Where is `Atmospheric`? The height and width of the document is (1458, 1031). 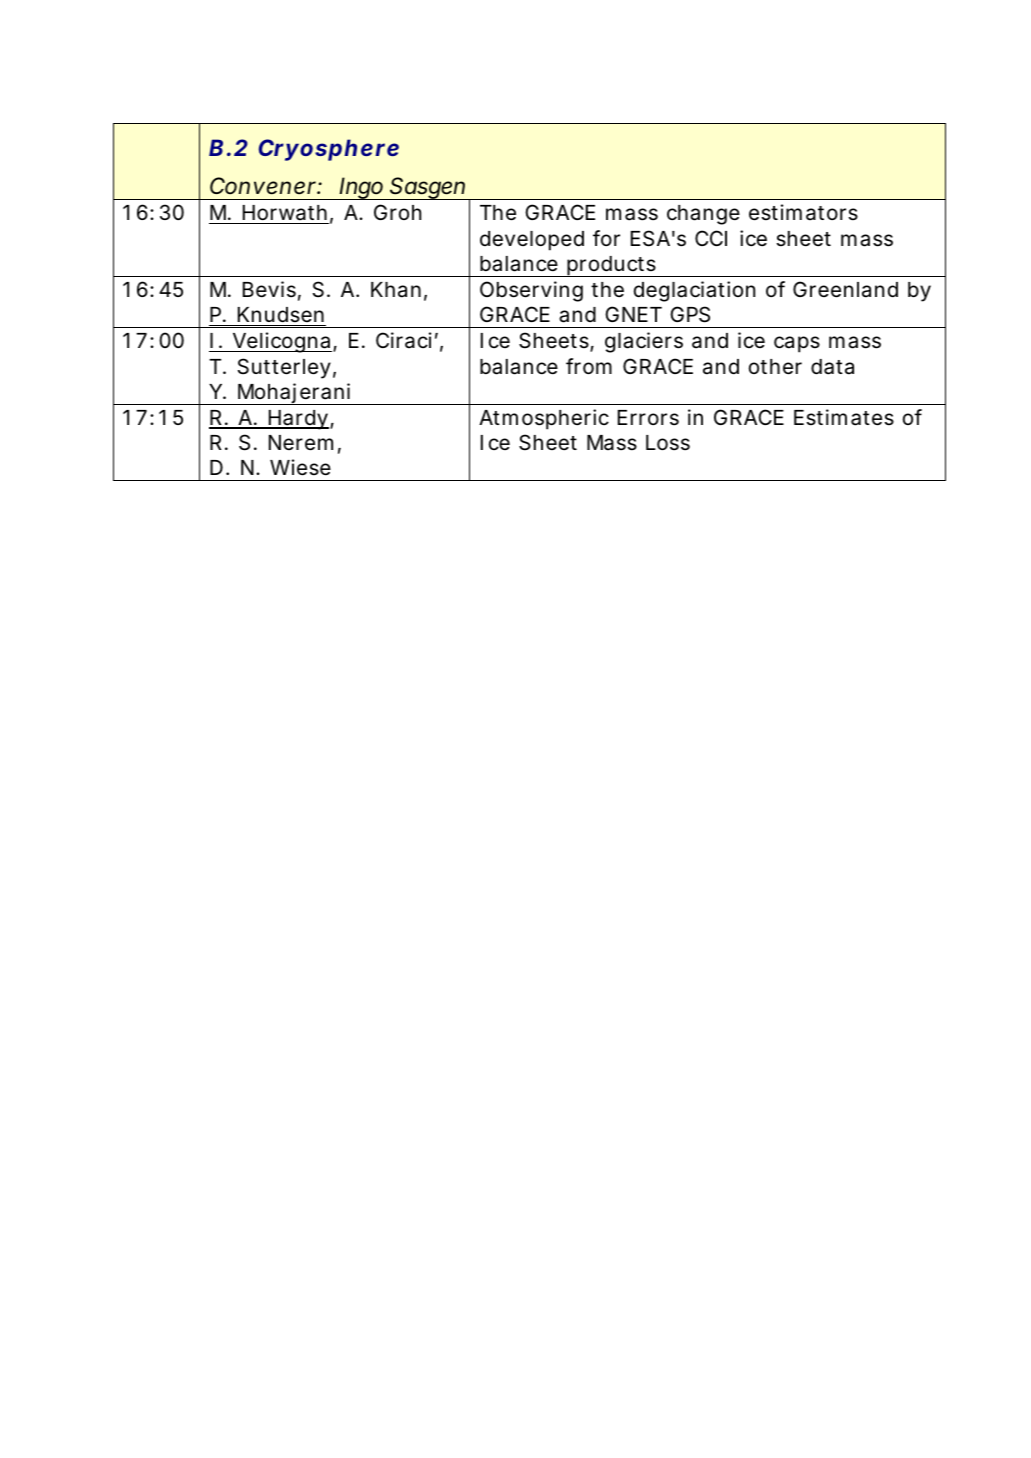
Atmospheric is located at coordinates (544, 419).
